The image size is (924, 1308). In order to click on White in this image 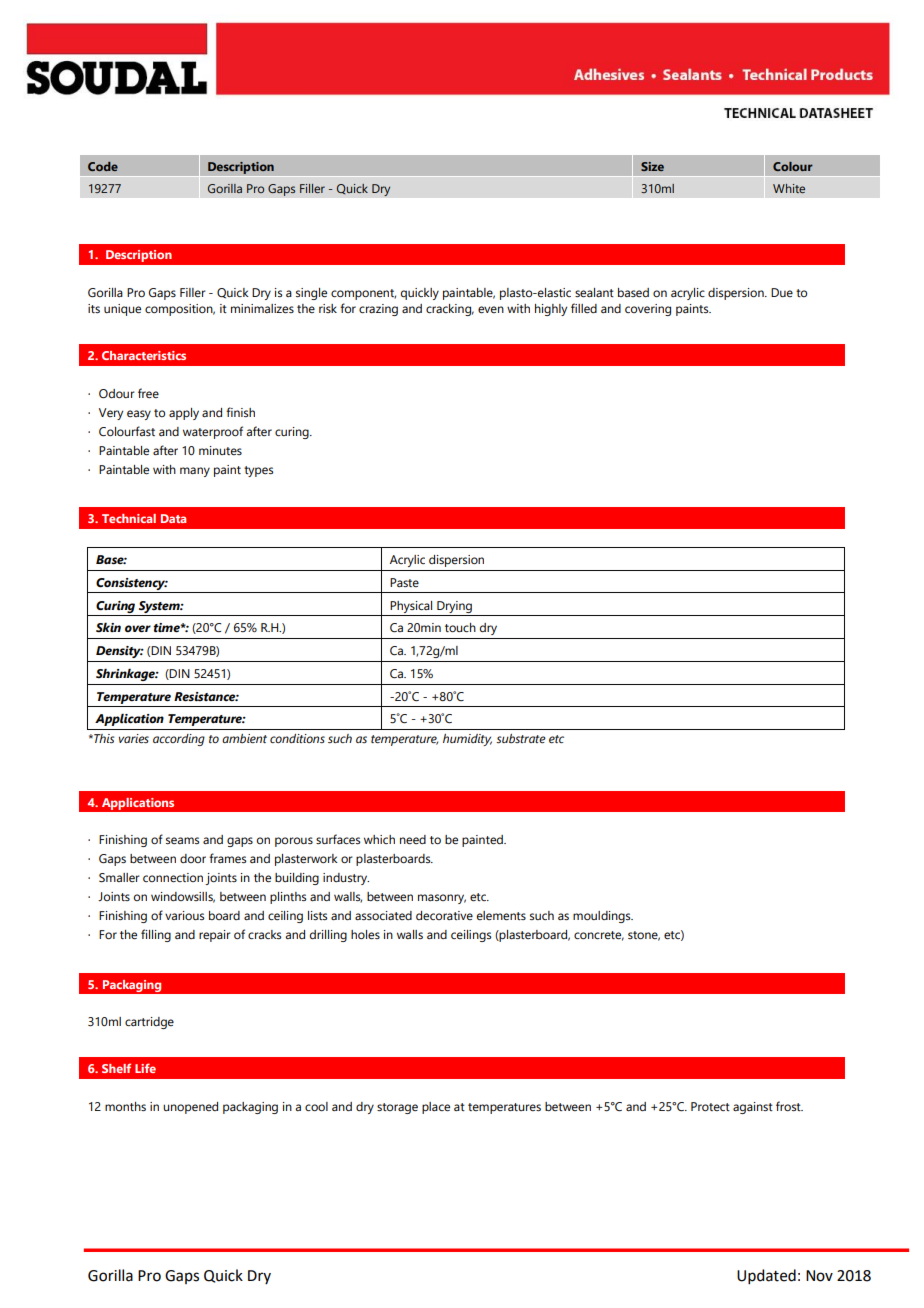, I will do `click(789, 188)`.
